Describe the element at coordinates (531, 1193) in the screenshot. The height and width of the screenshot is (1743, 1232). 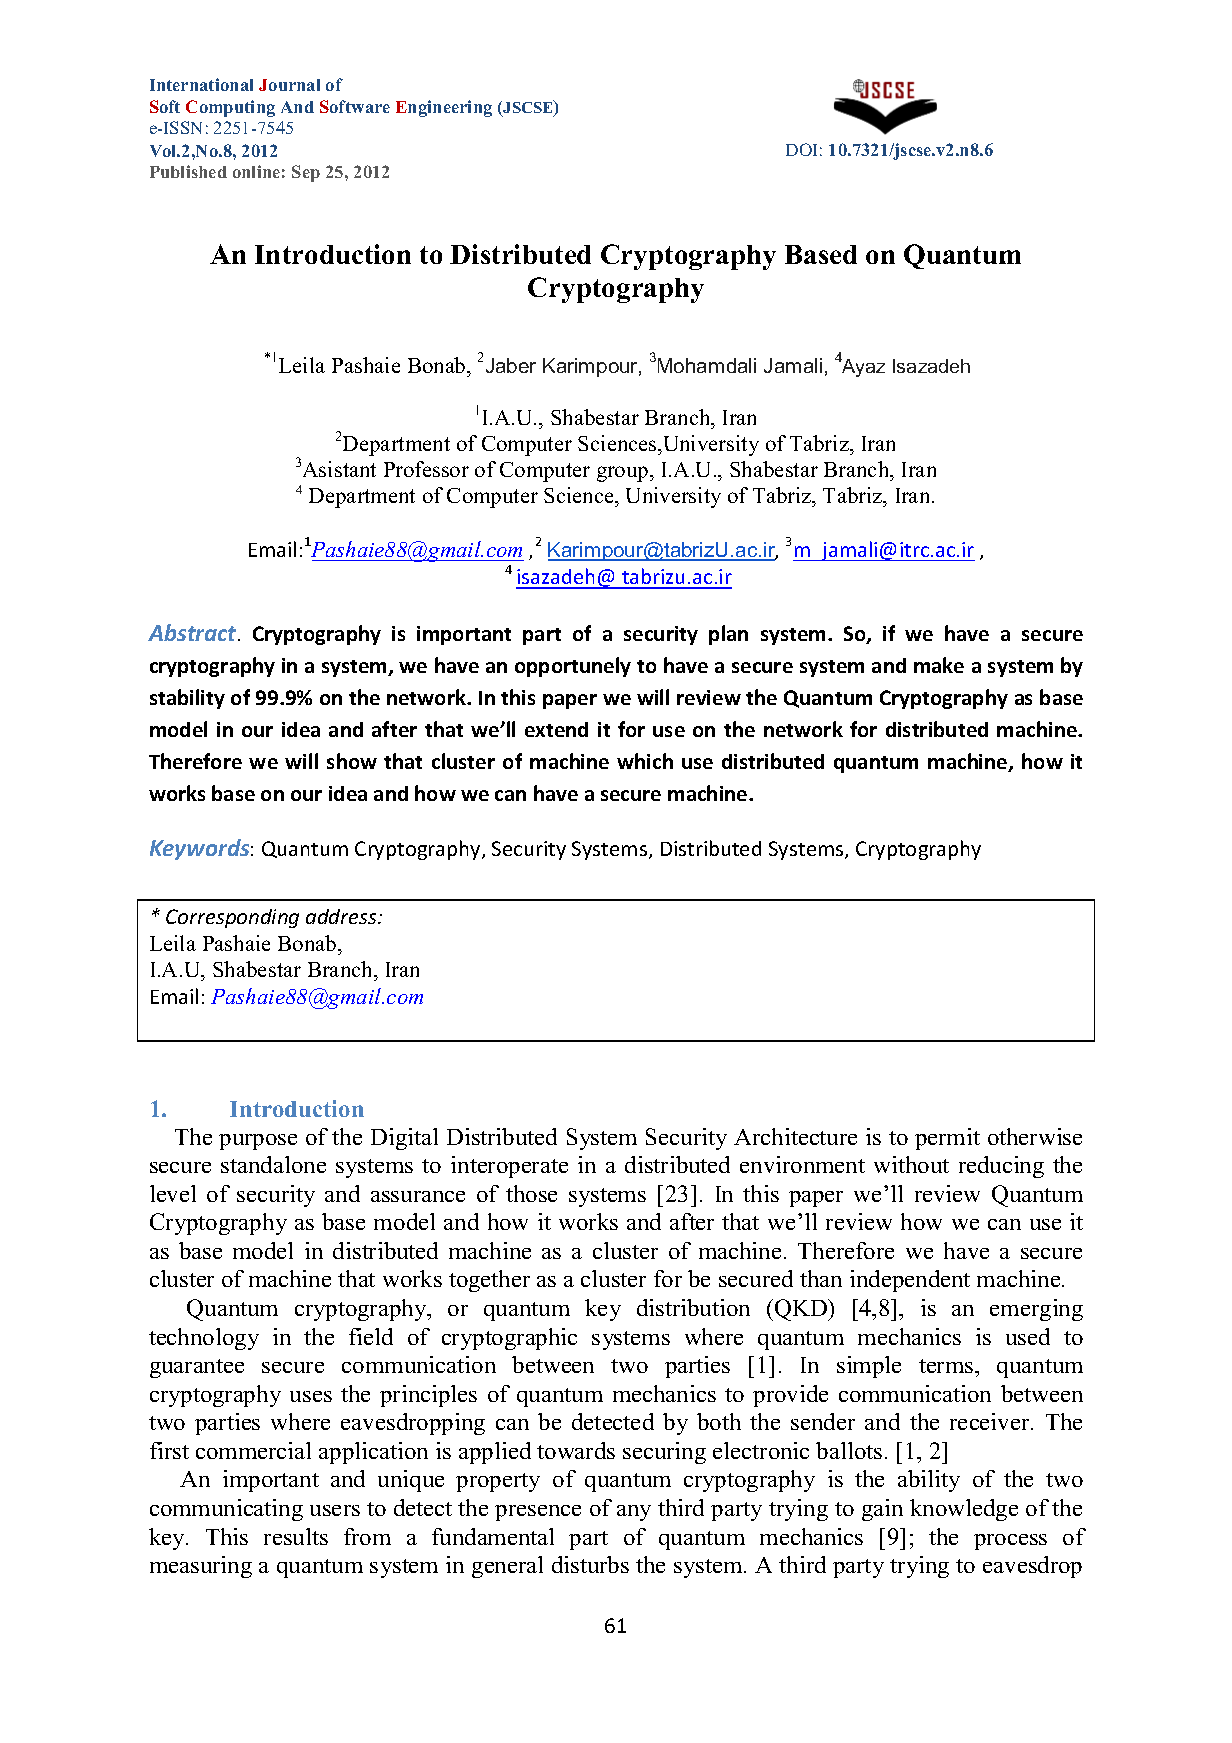
I see `those` at that location.
